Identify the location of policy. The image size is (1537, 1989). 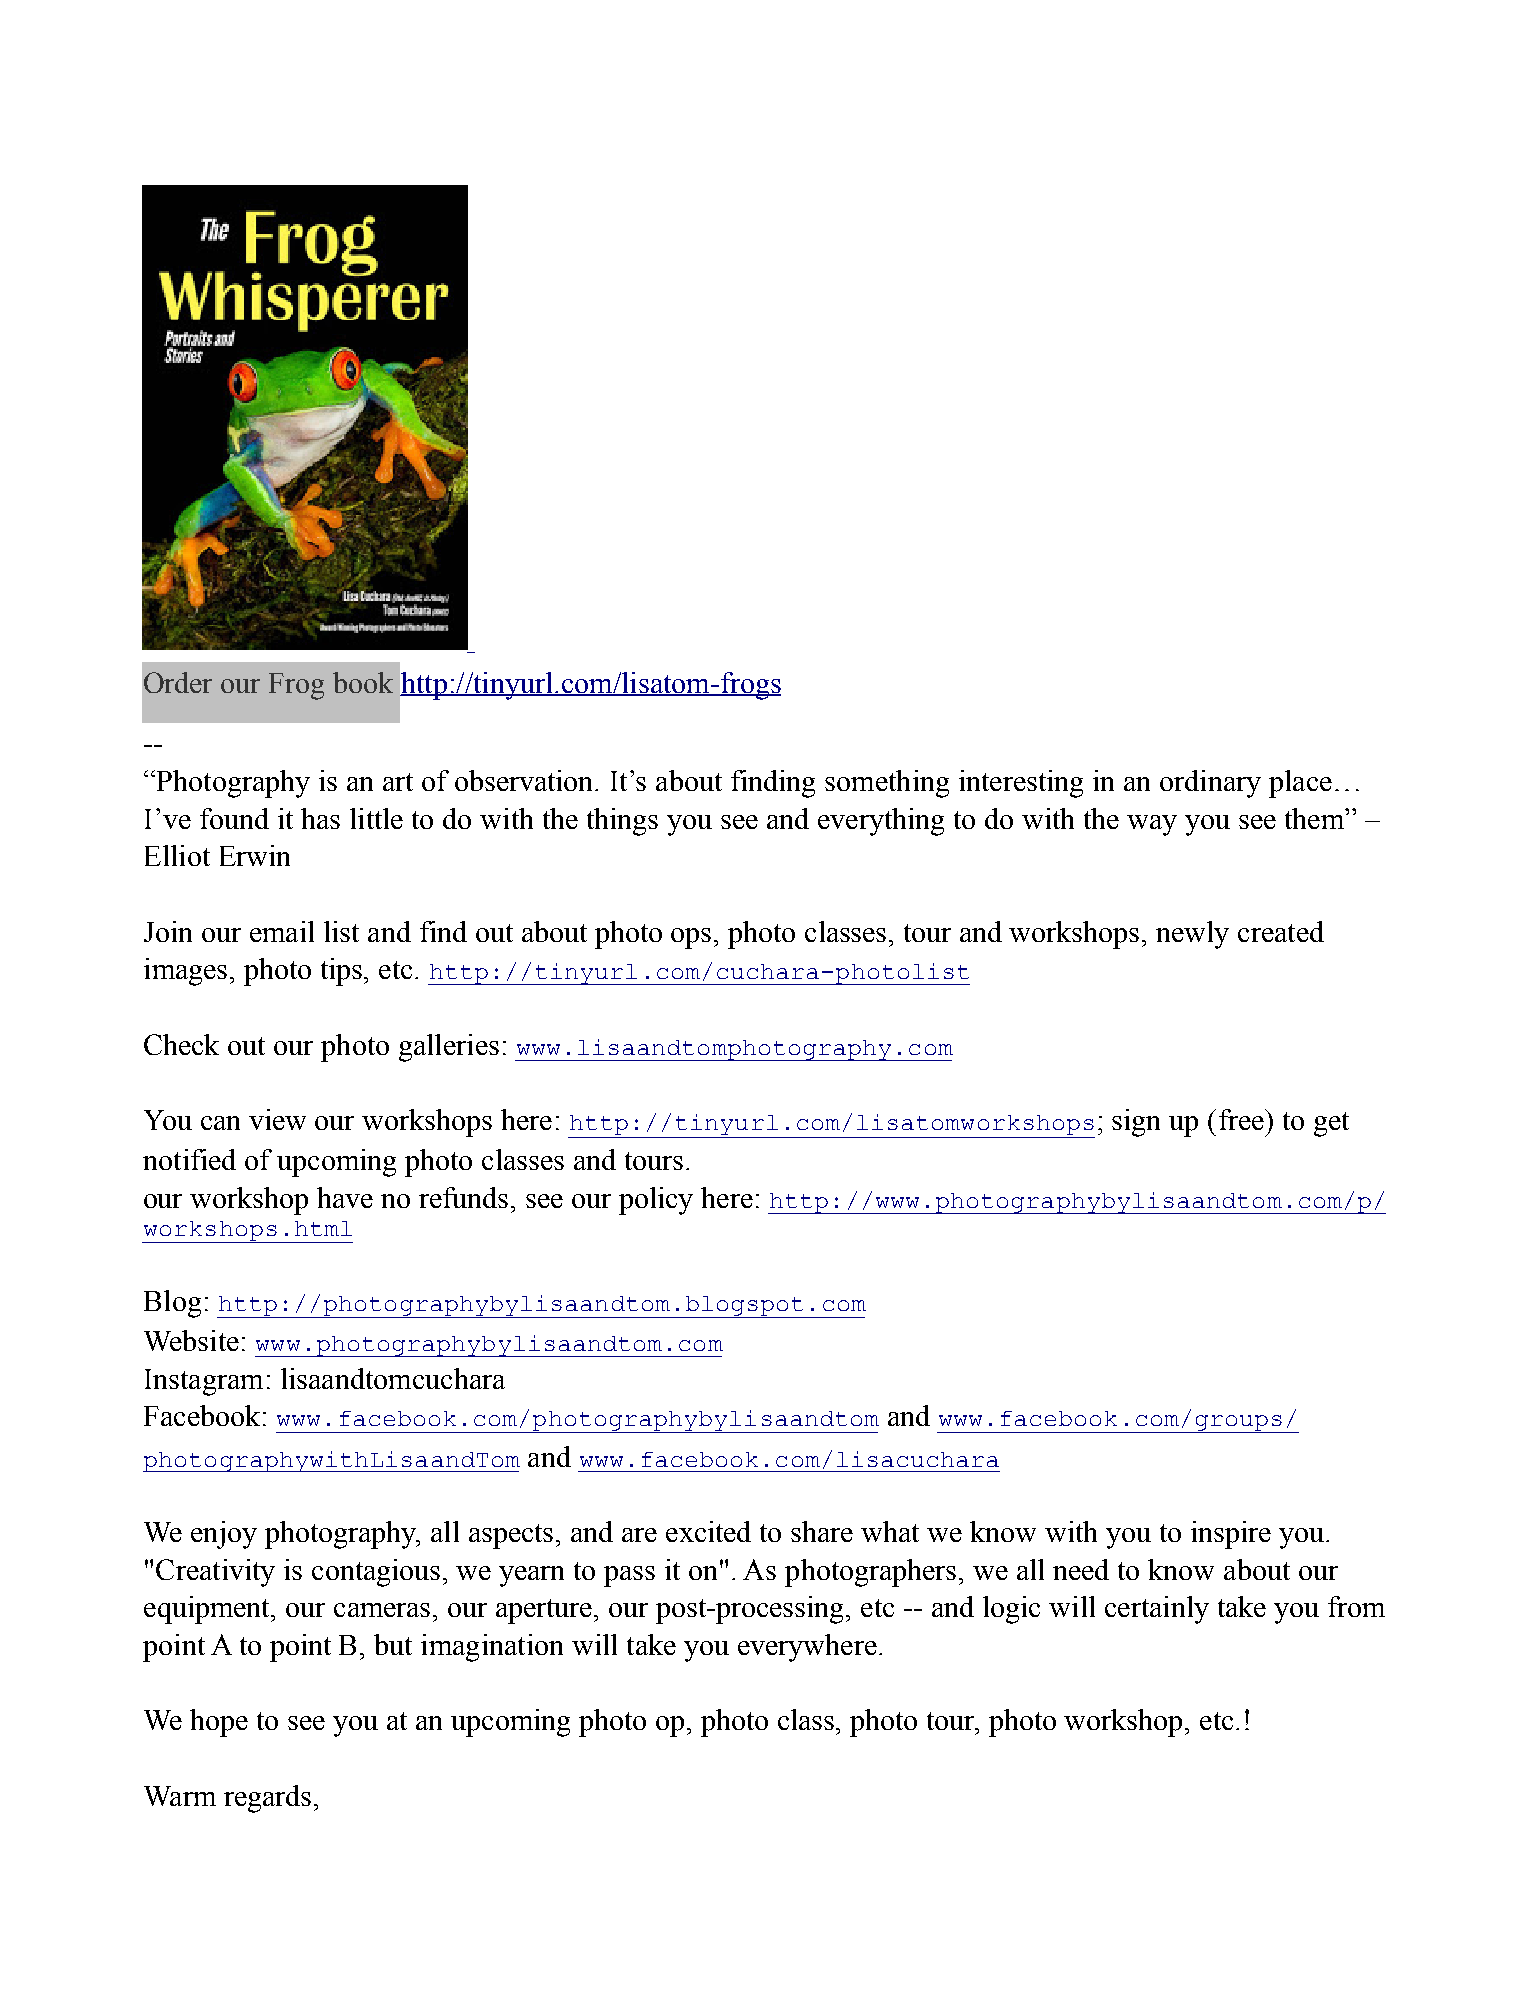
(656, 1201).
